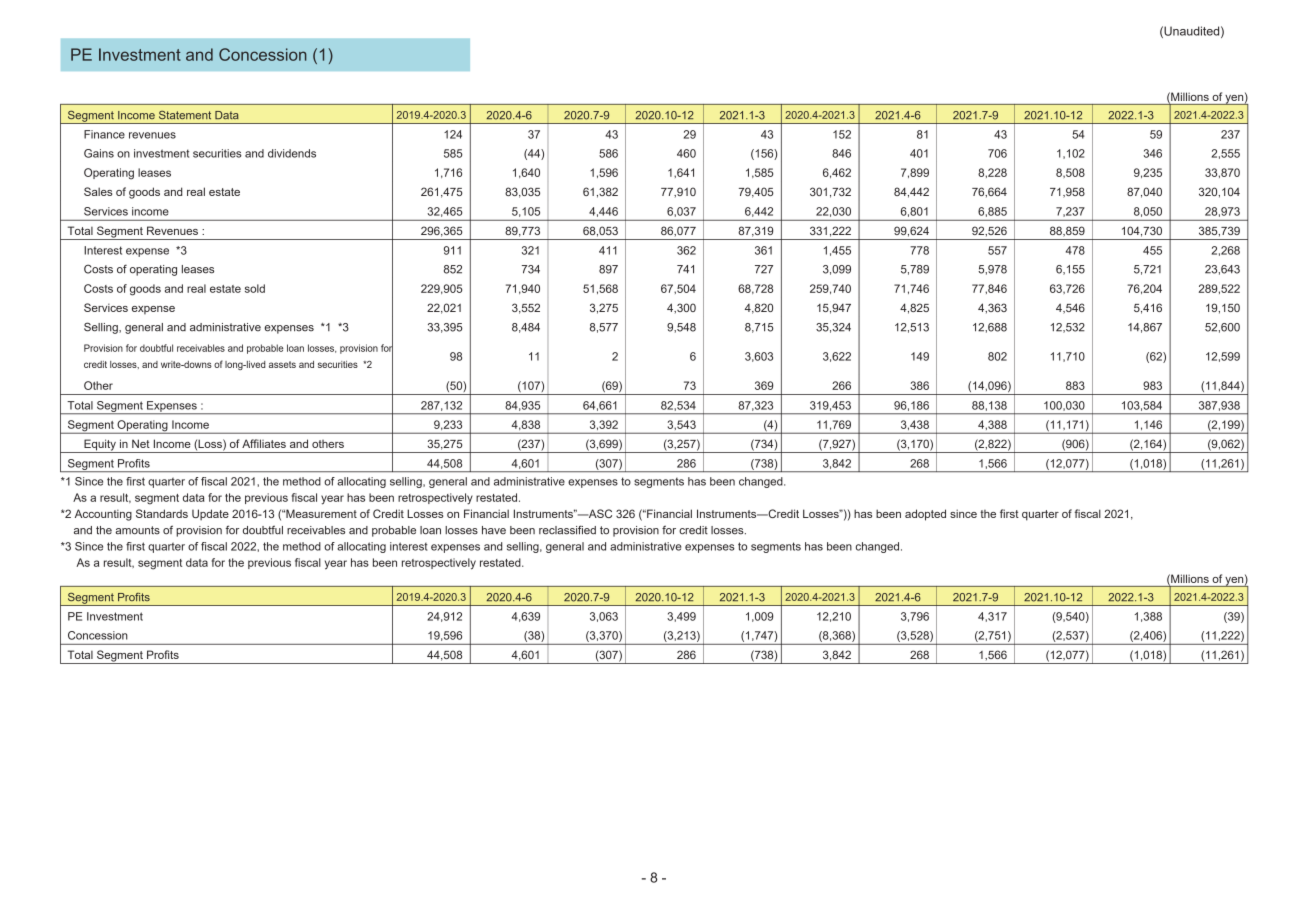 The image size is (1308, 924). Describe the element at coordinates (185, 115) in the screenshot. I see `Statement` at that location.
